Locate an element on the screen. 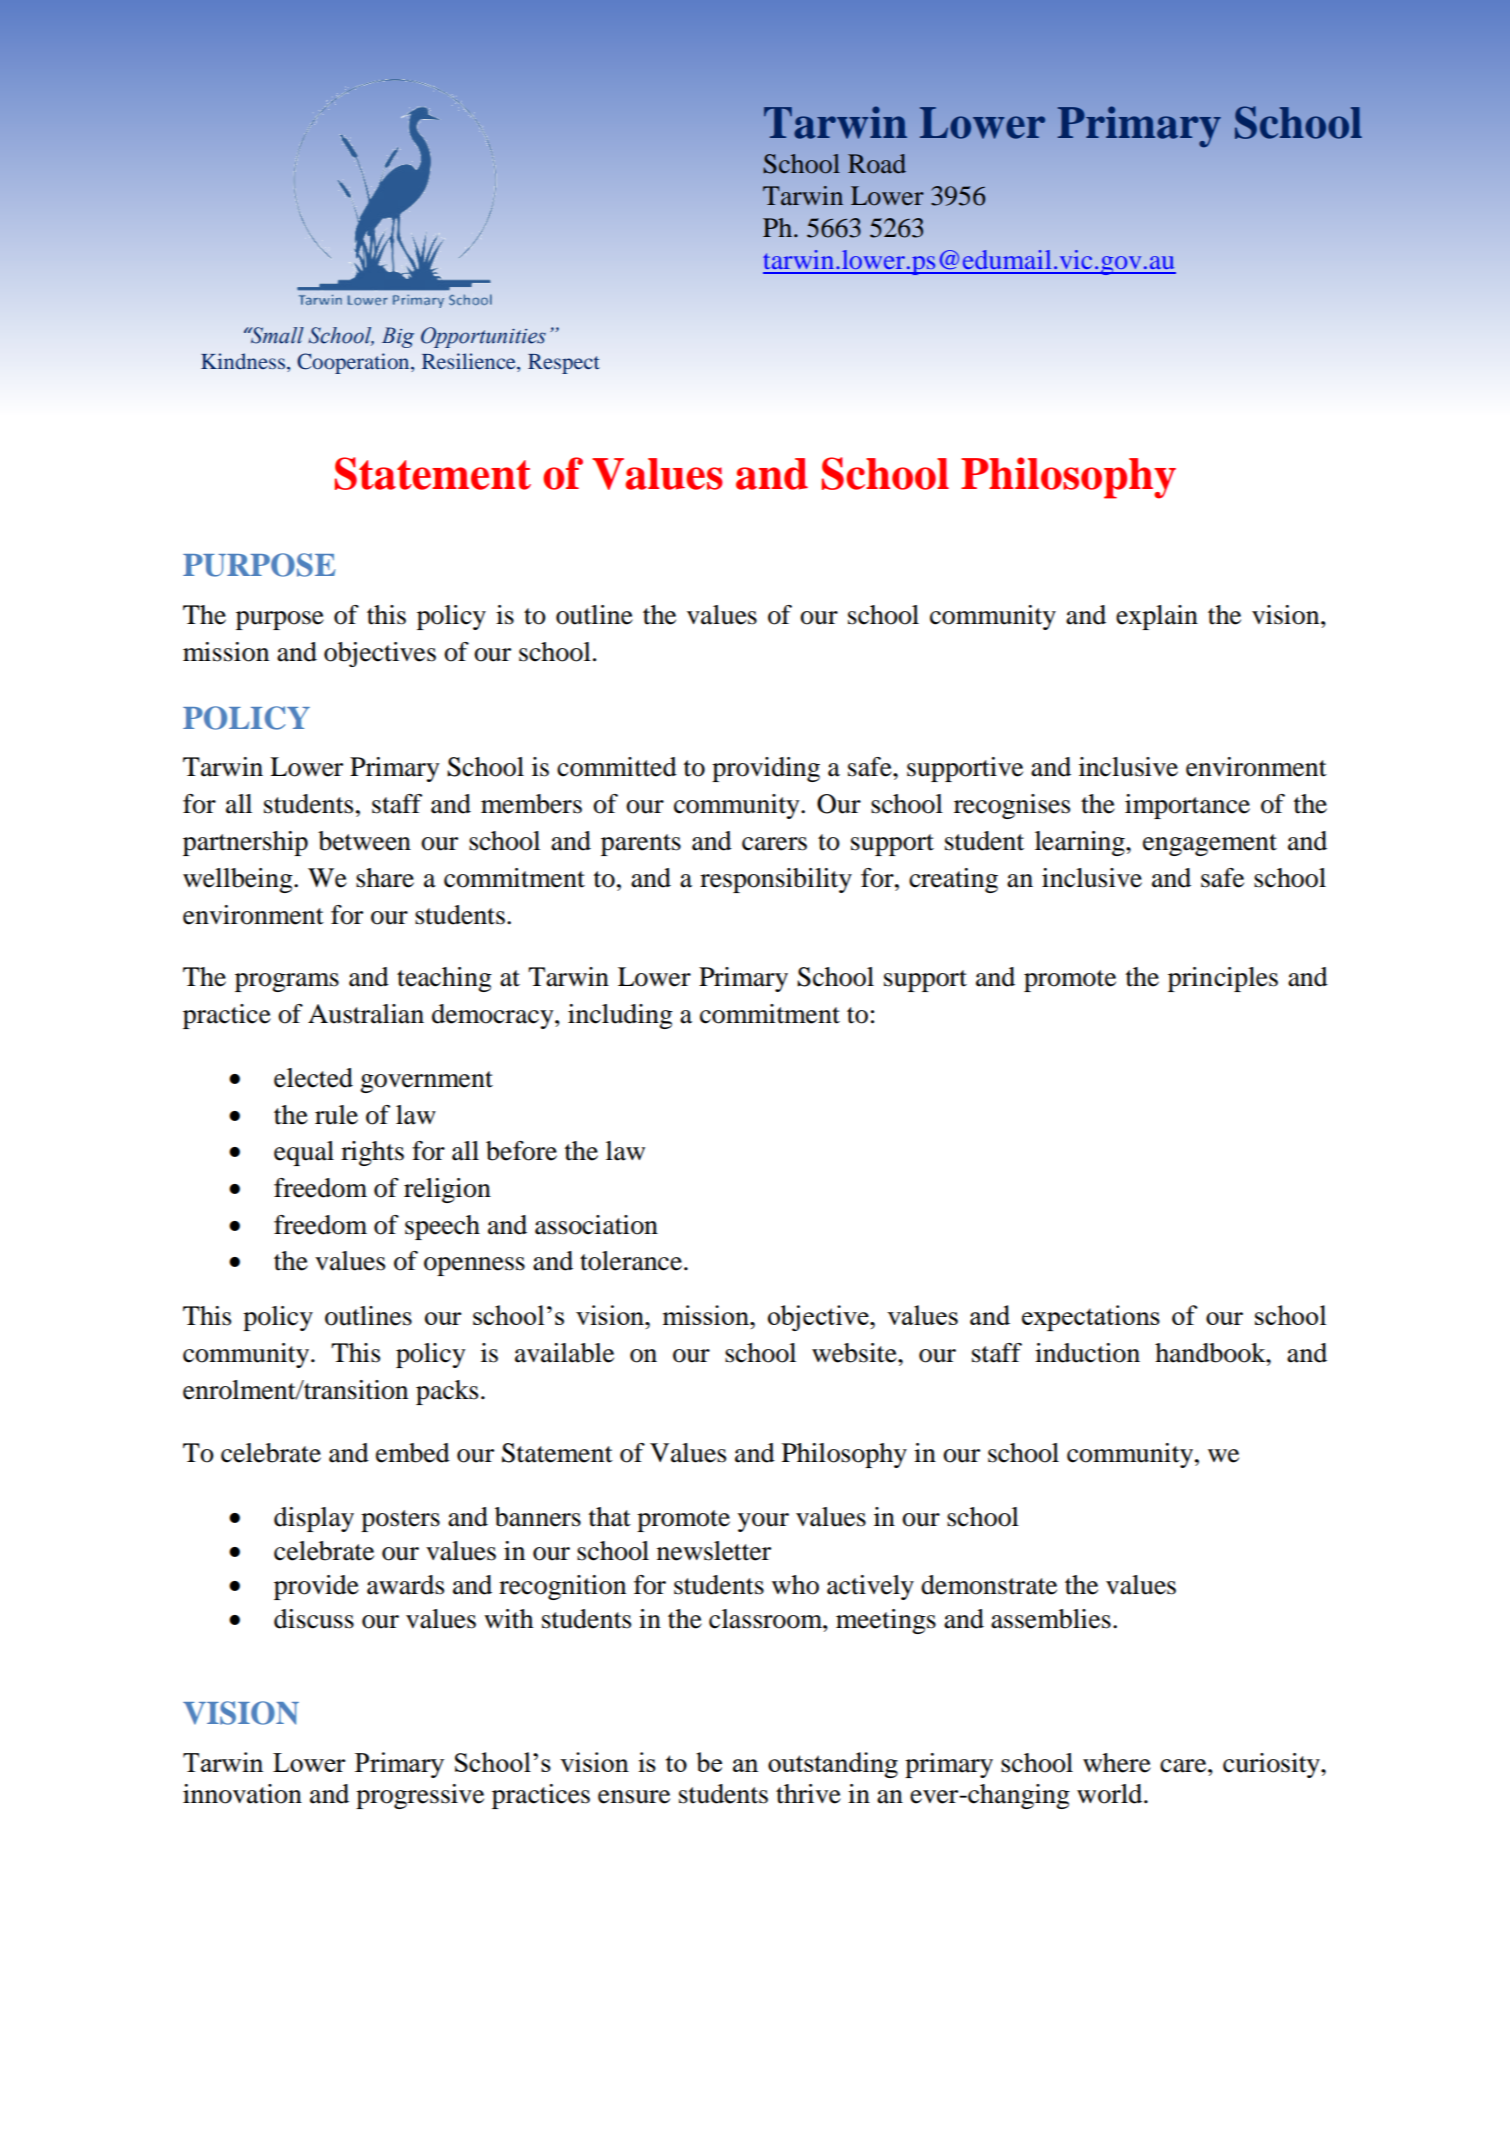 Image resolution: width=1510 pixels, height=2136 pixels. Road is located at coordinates (877, 164).
